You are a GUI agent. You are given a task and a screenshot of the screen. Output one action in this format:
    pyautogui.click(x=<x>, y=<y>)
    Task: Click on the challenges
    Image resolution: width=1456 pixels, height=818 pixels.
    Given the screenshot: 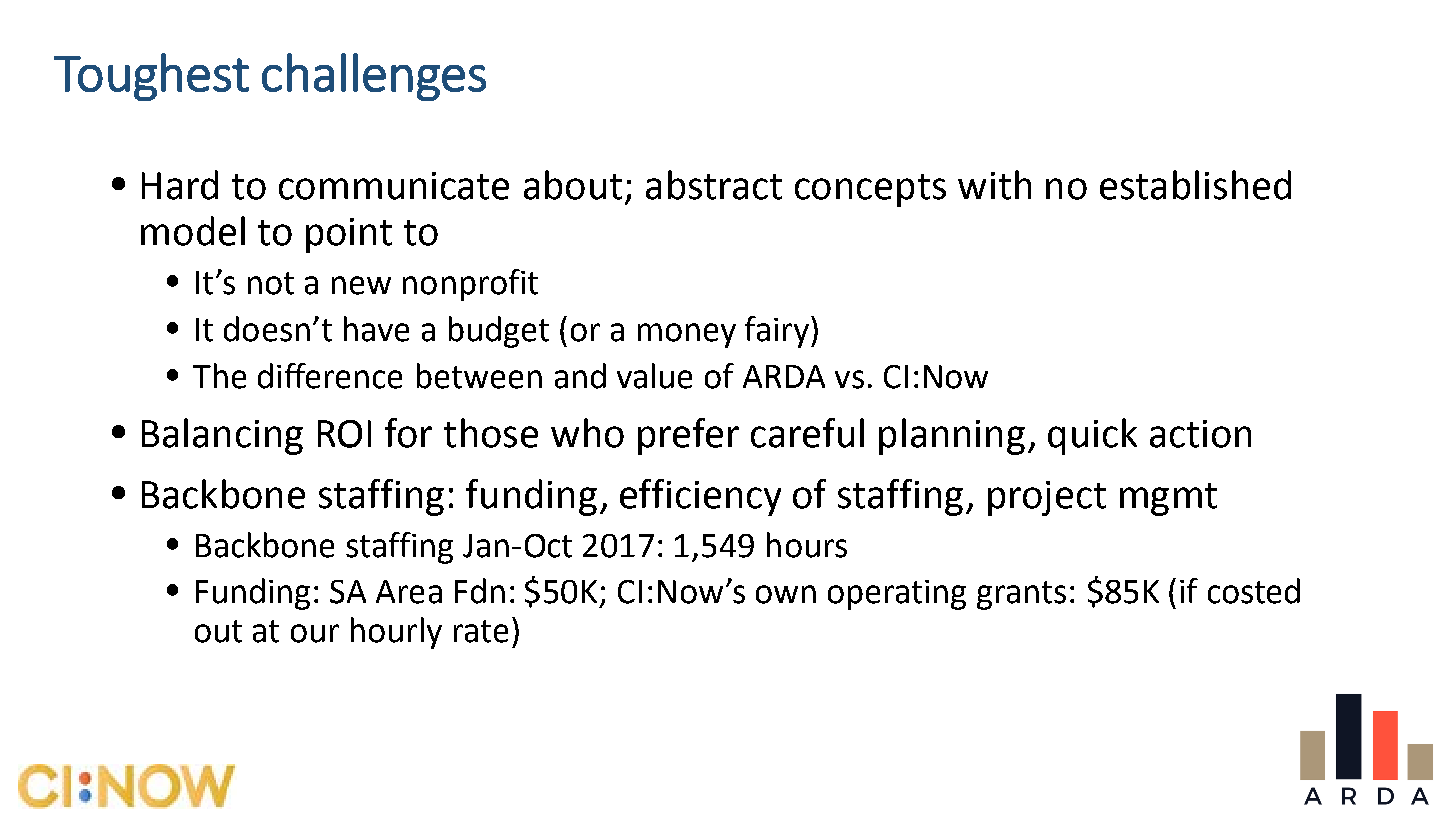 What is the action you would take?
    pyautogui.click(x=374, y=77)
